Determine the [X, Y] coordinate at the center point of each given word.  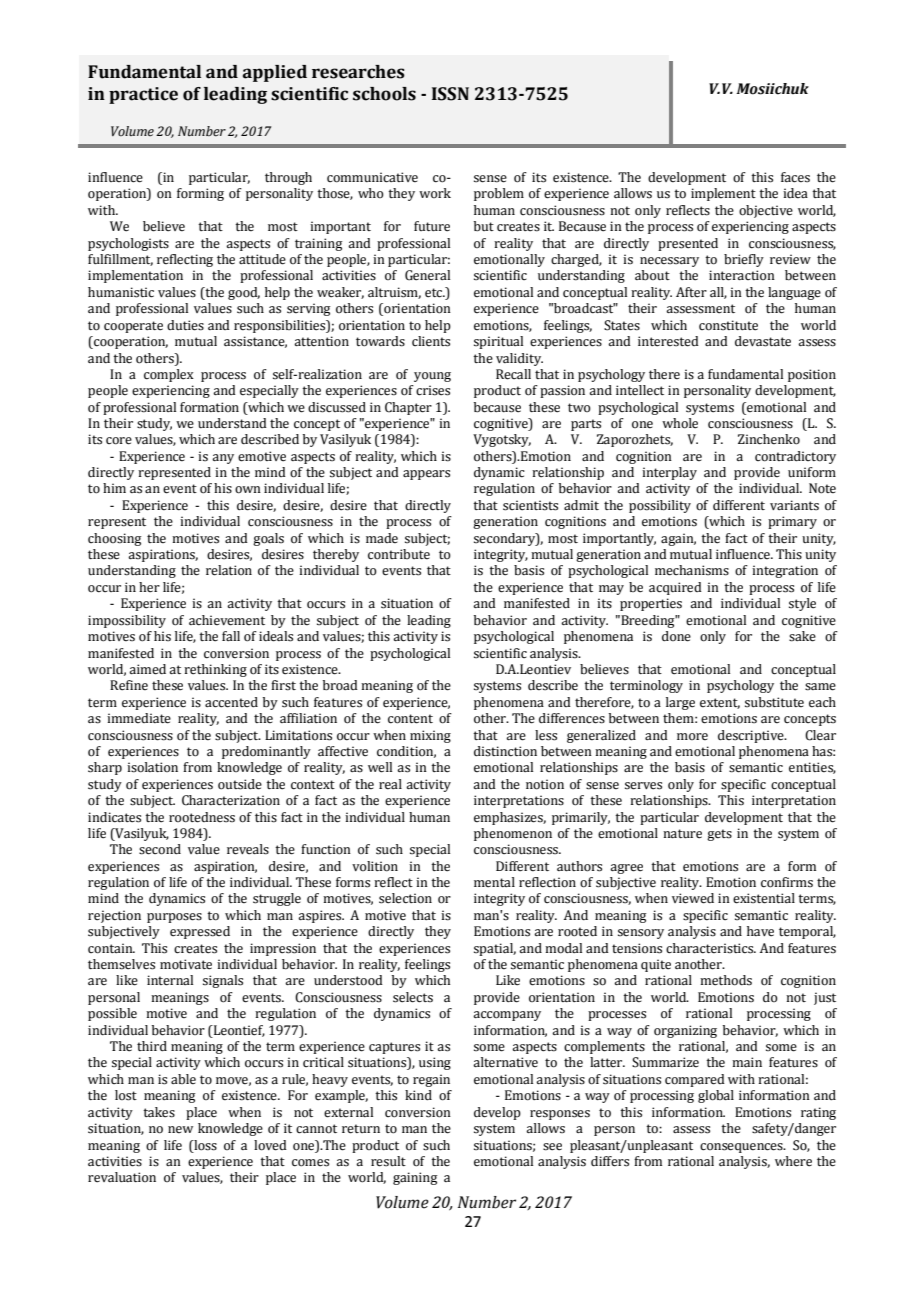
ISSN [450, 94]
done [676, 636]
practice [143, 95]
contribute [399, 554]
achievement [227, 620]
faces [795, 177]
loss [204, 1145]
